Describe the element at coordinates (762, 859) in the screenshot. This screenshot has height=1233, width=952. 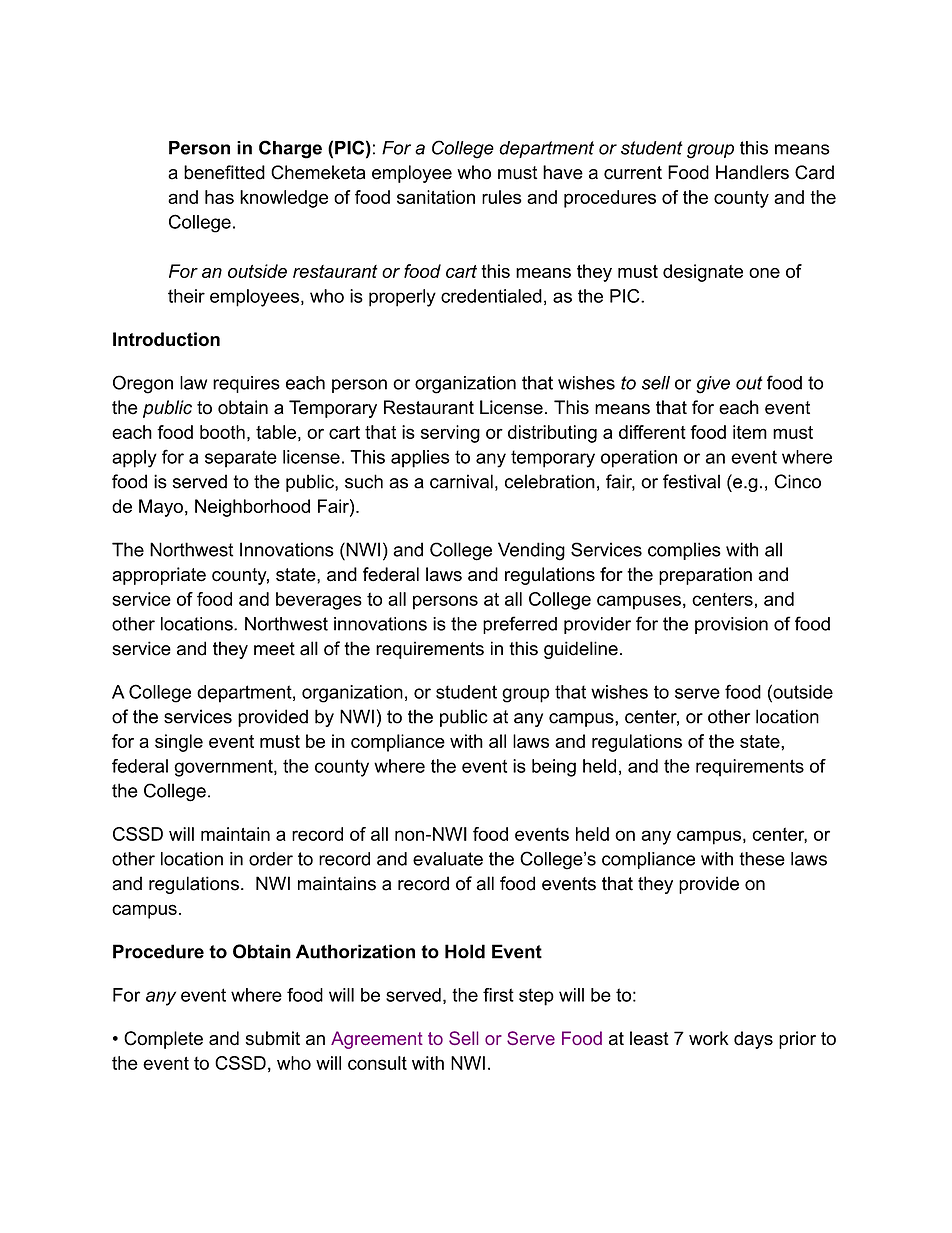
I see `these` at that location.
